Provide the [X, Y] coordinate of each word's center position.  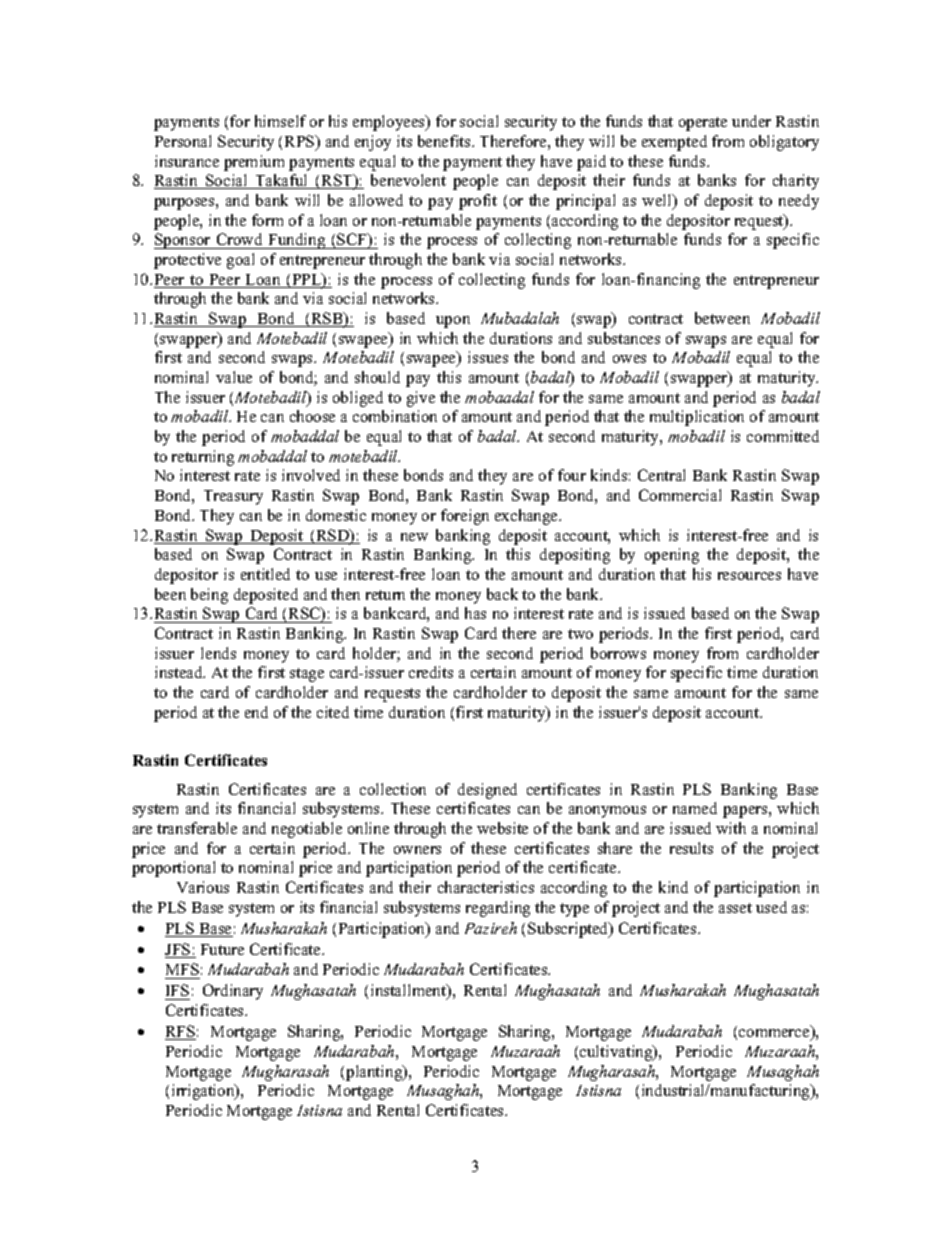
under [751, 121]
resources [749, 576]
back [502, 594]
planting [375, 1073]
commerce [775, 1034]
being [209, 596]
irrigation [204, 1092]
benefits [445, 141]
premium [254, 163]
